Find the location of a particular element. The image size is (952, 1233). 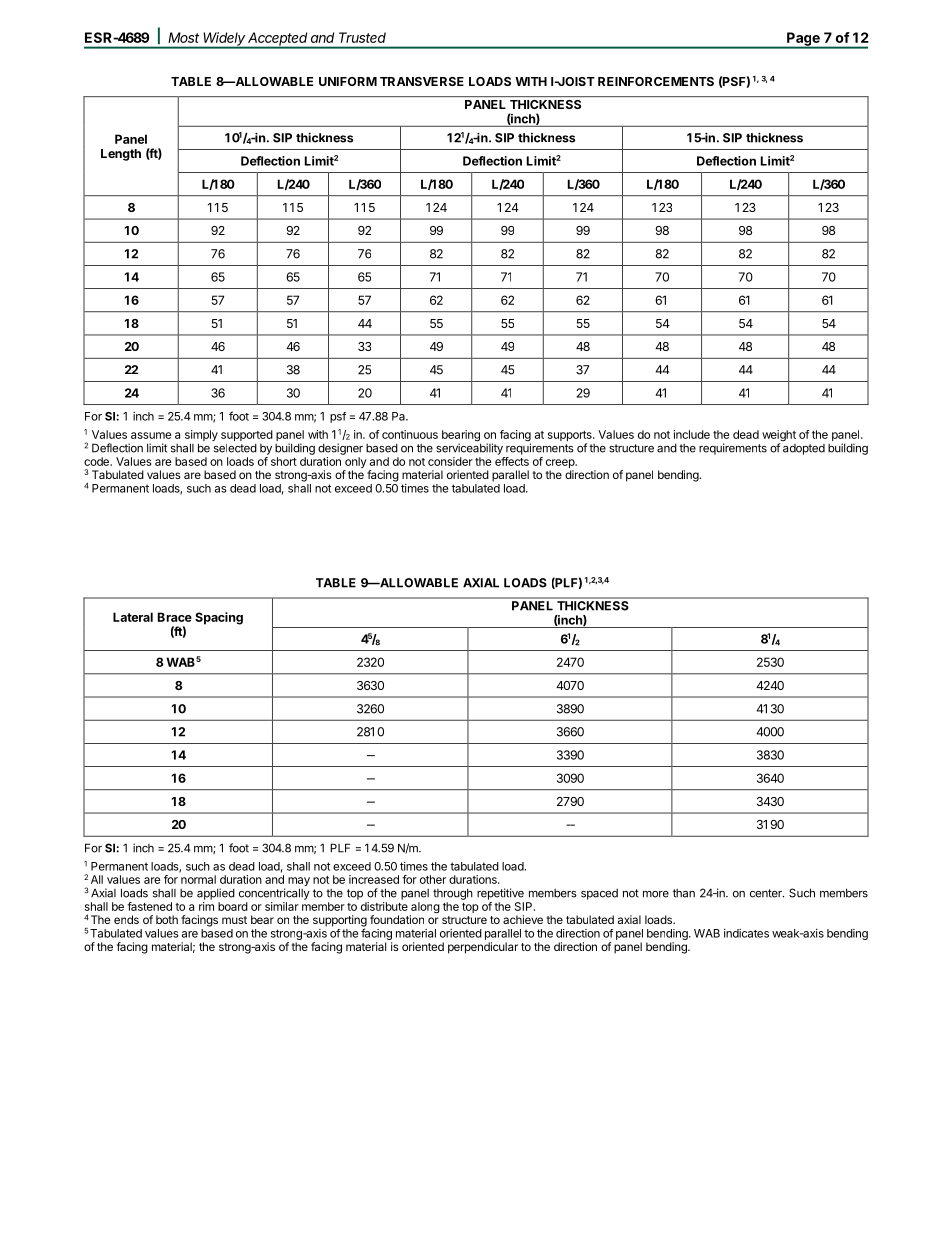

rim is located at coordinates (206, 906).
